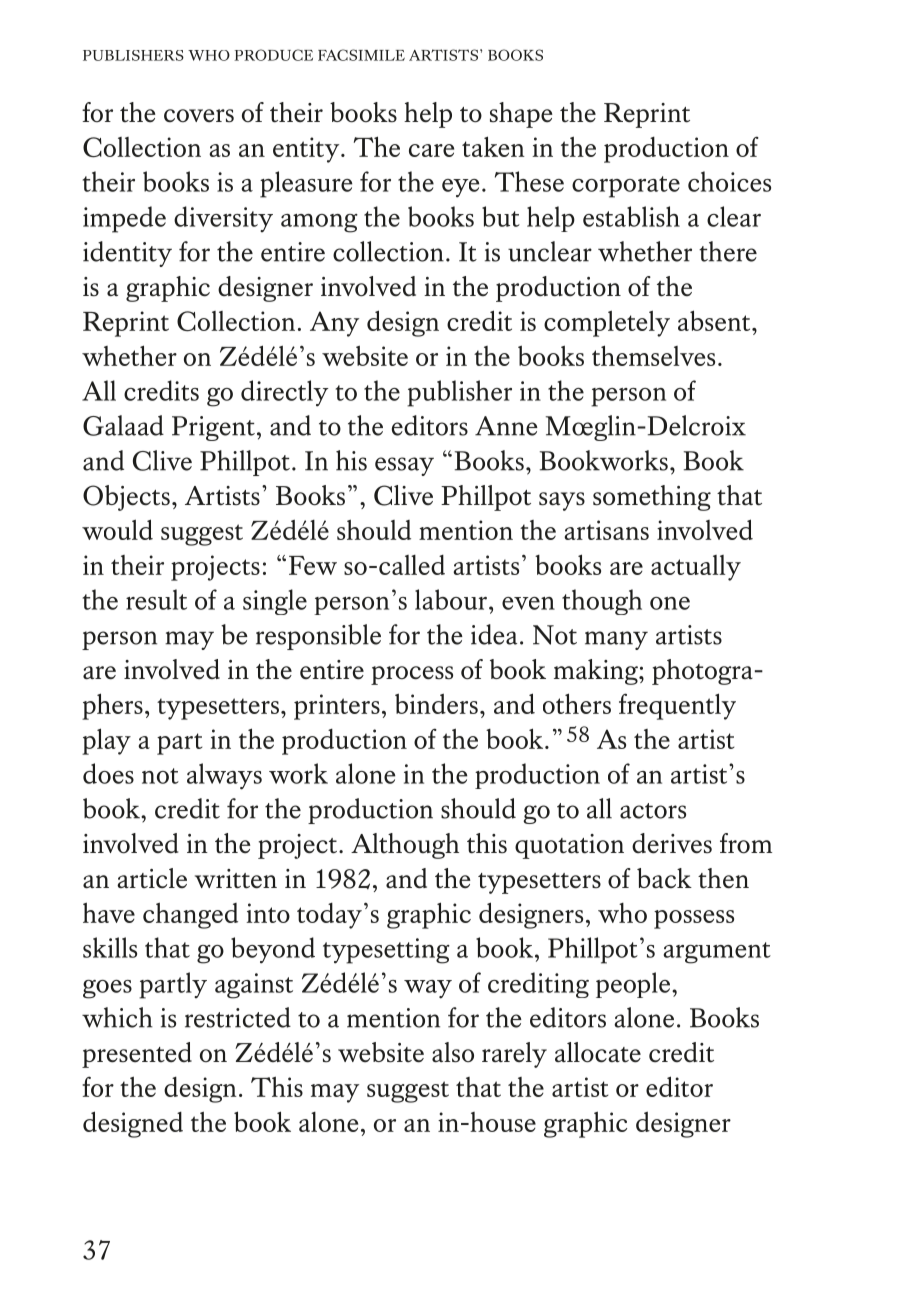 The height and width of the screenshot is (1316, 921). What do you see at coordinates (199, 116) in the screenshot?
I see `covers` at bounding box center [199, 116].
